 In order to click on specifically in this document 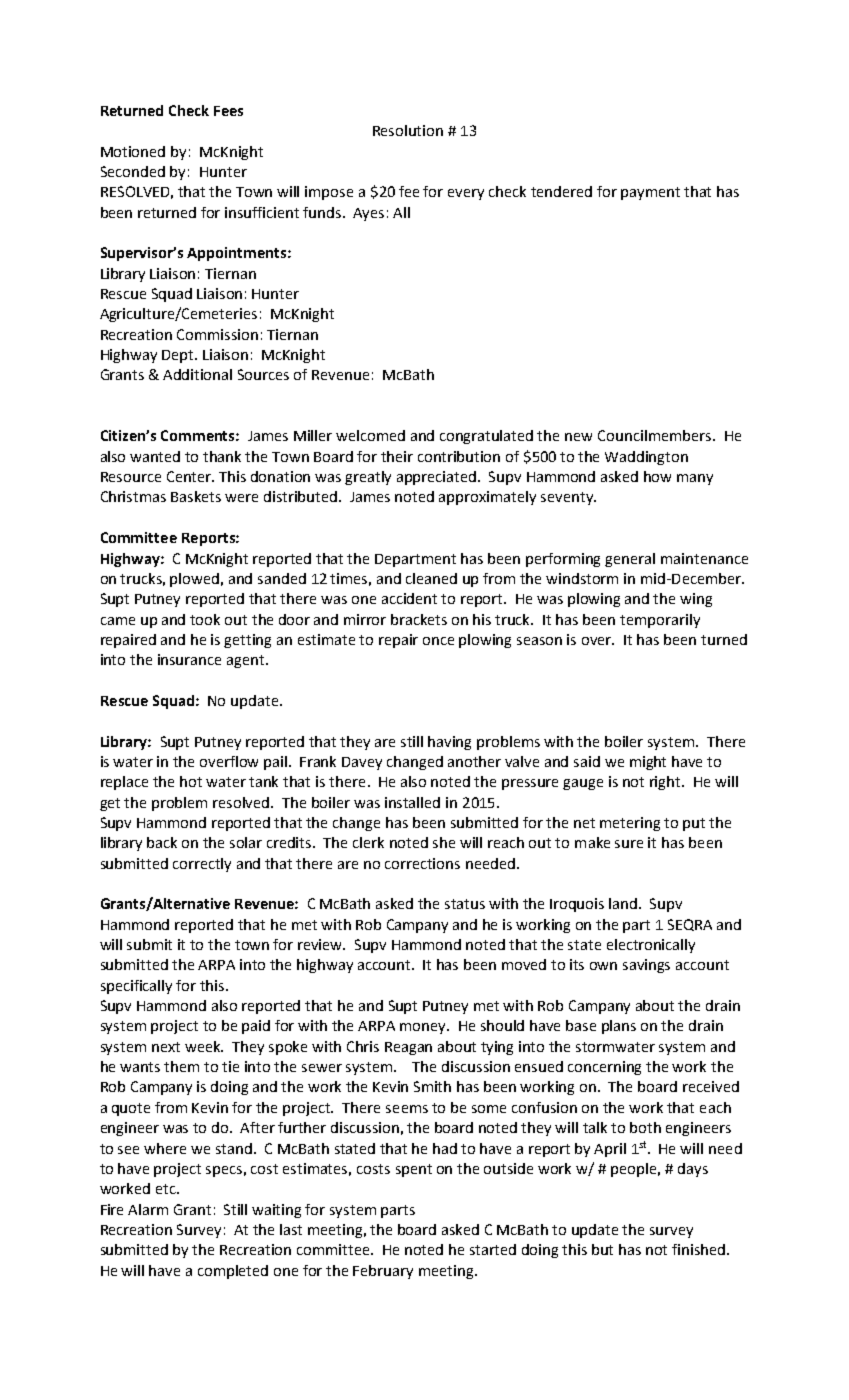, I will do `click(136, 987)`.
